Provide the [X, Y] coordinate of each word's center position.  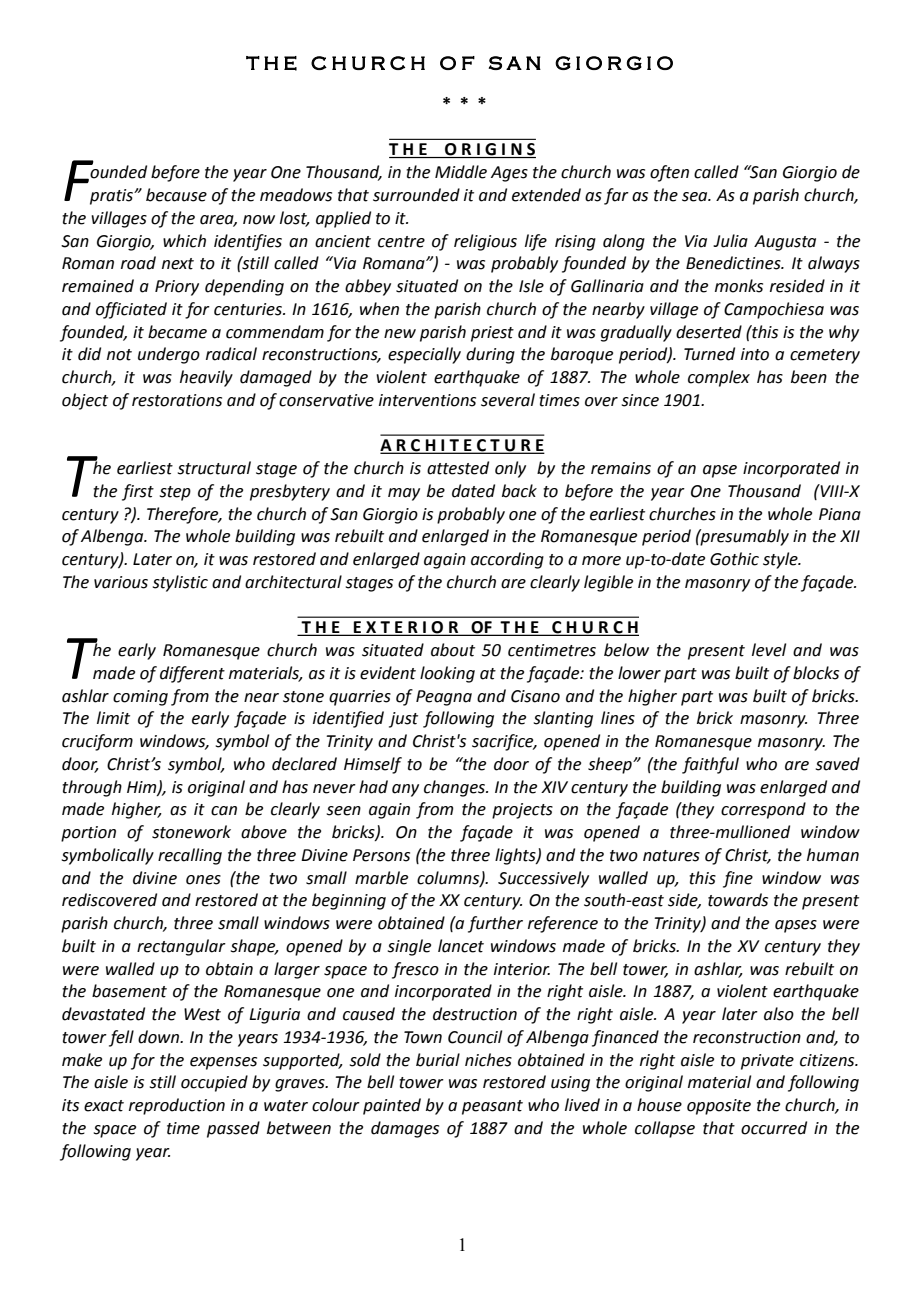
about [453, 650]
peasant [492, 1107]
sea [696, 197]
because [176, 195]
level [769, 650]
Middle [461, 172]
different [192, 674]
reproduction [177, 1106]
